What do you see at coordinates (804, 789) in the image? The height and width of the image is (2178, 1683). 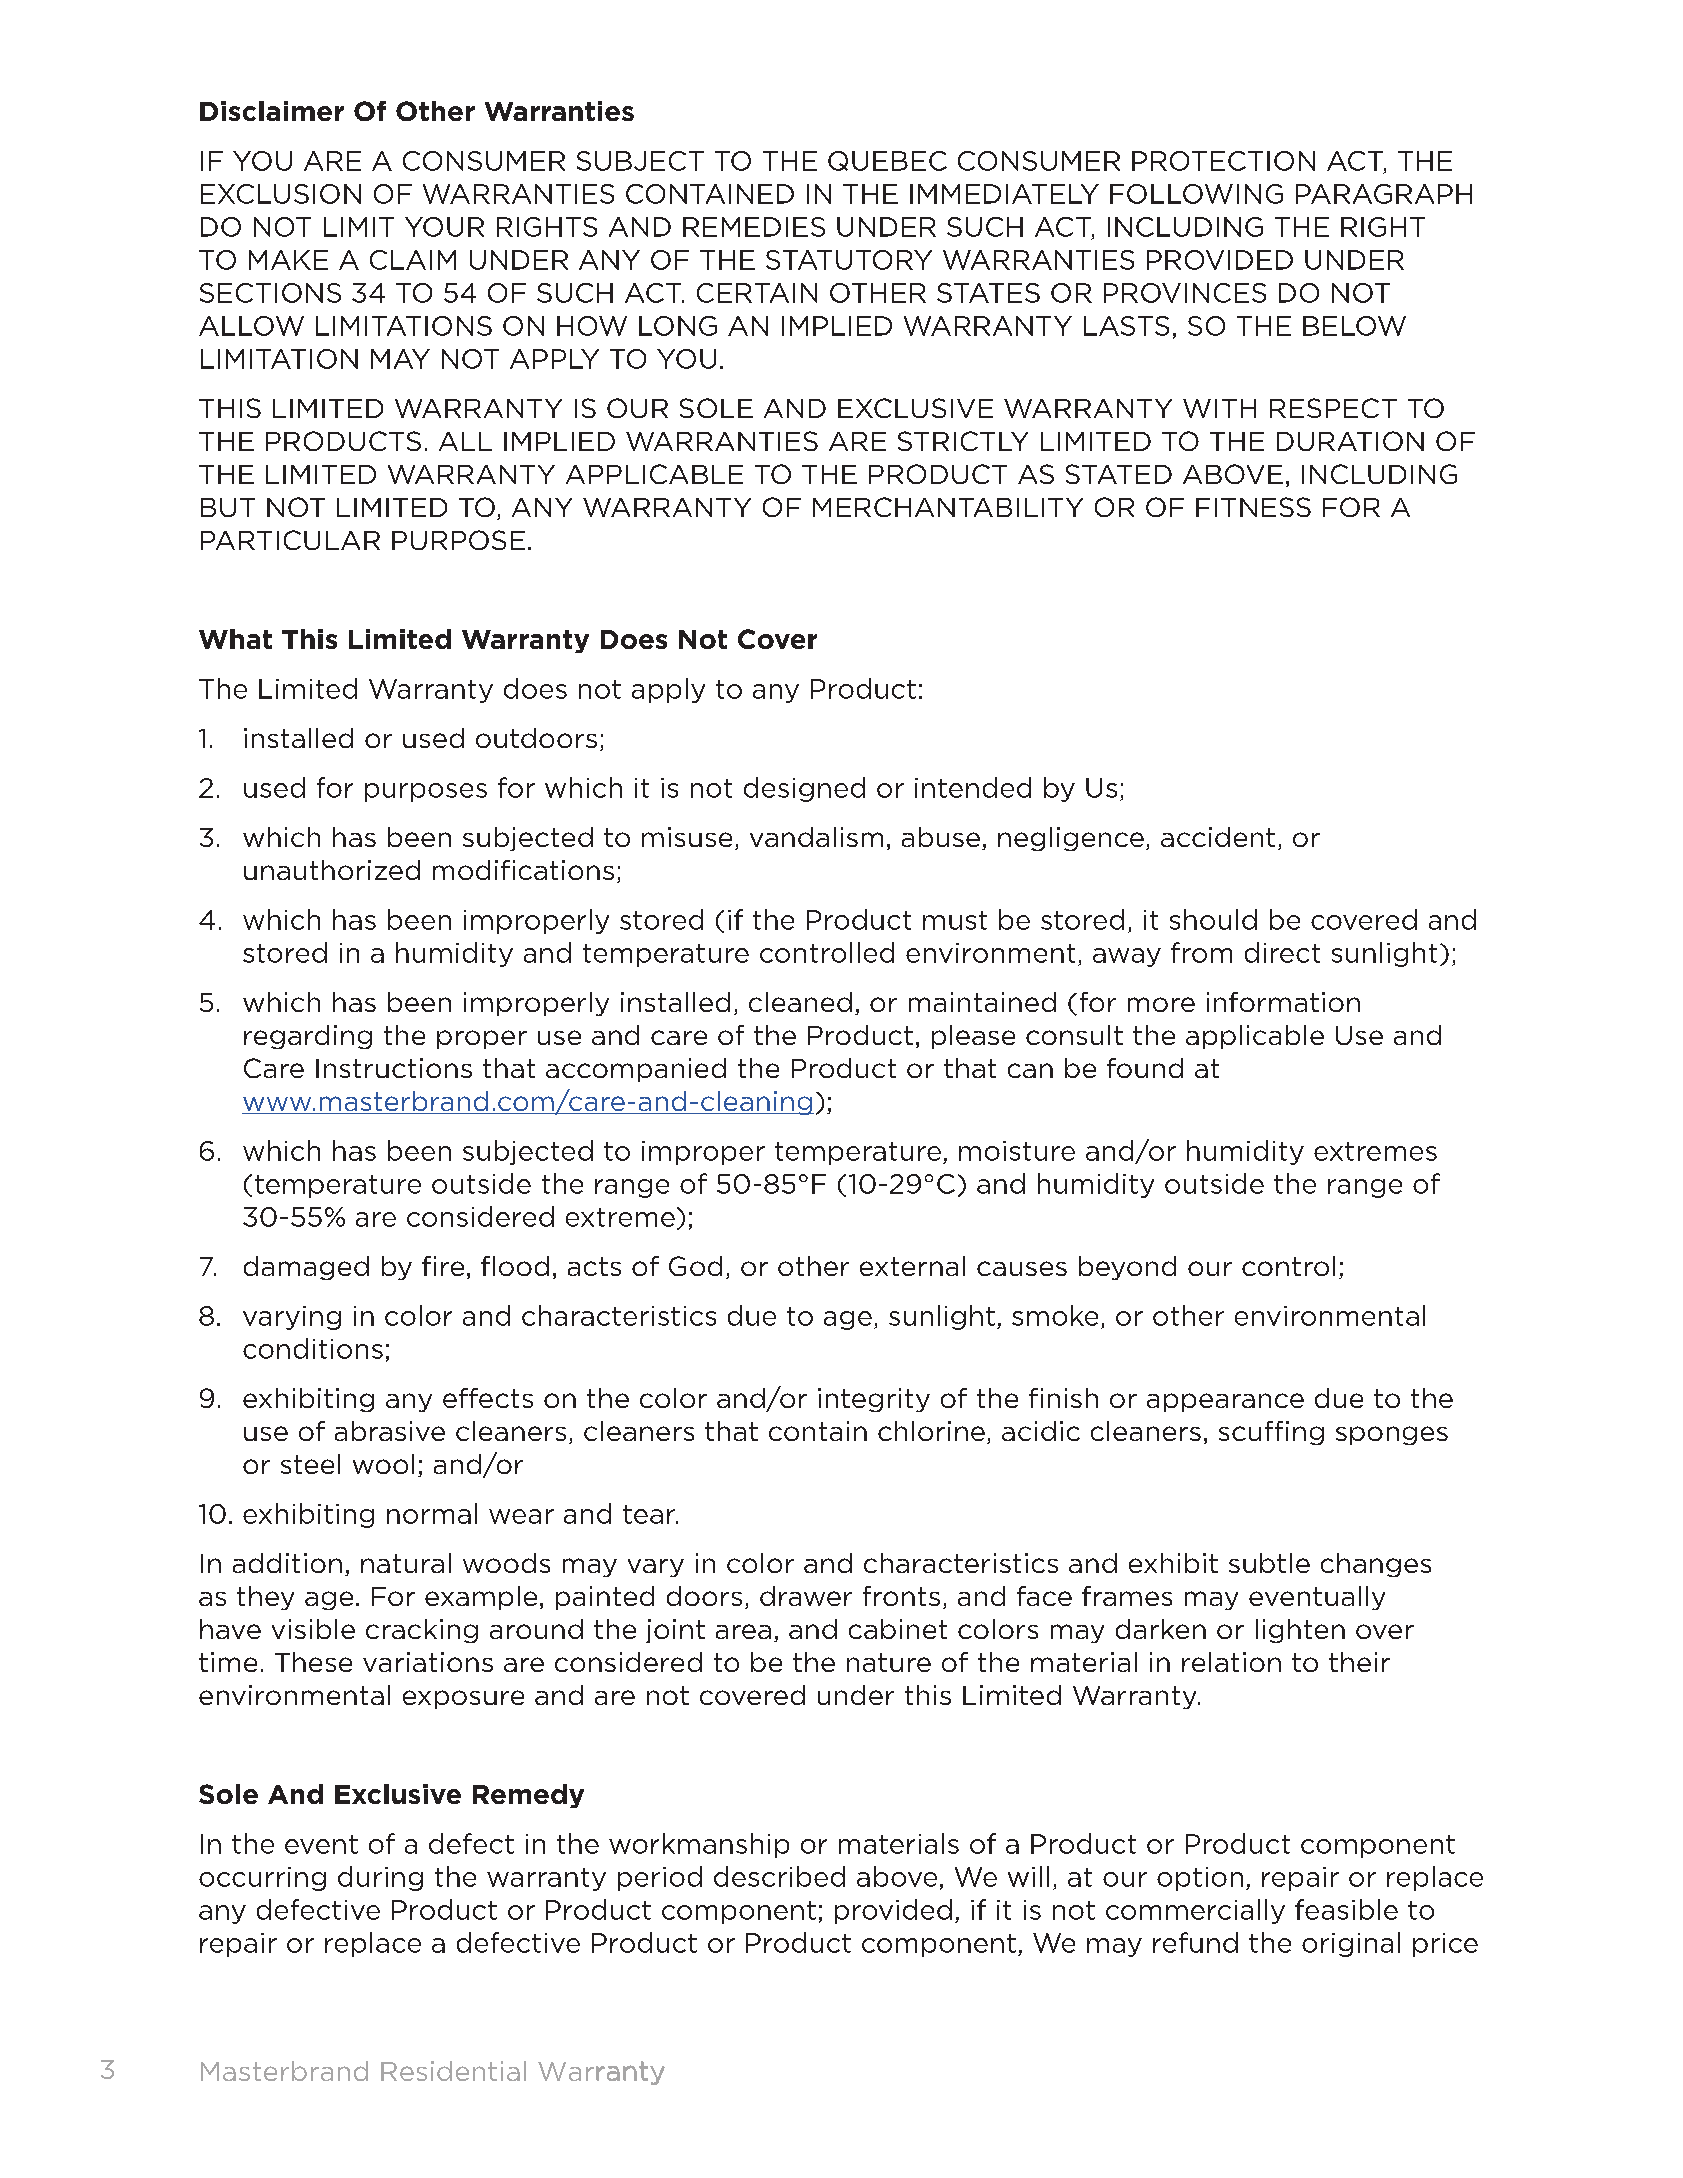 I see `designed` at bounding box center [804, 789].
